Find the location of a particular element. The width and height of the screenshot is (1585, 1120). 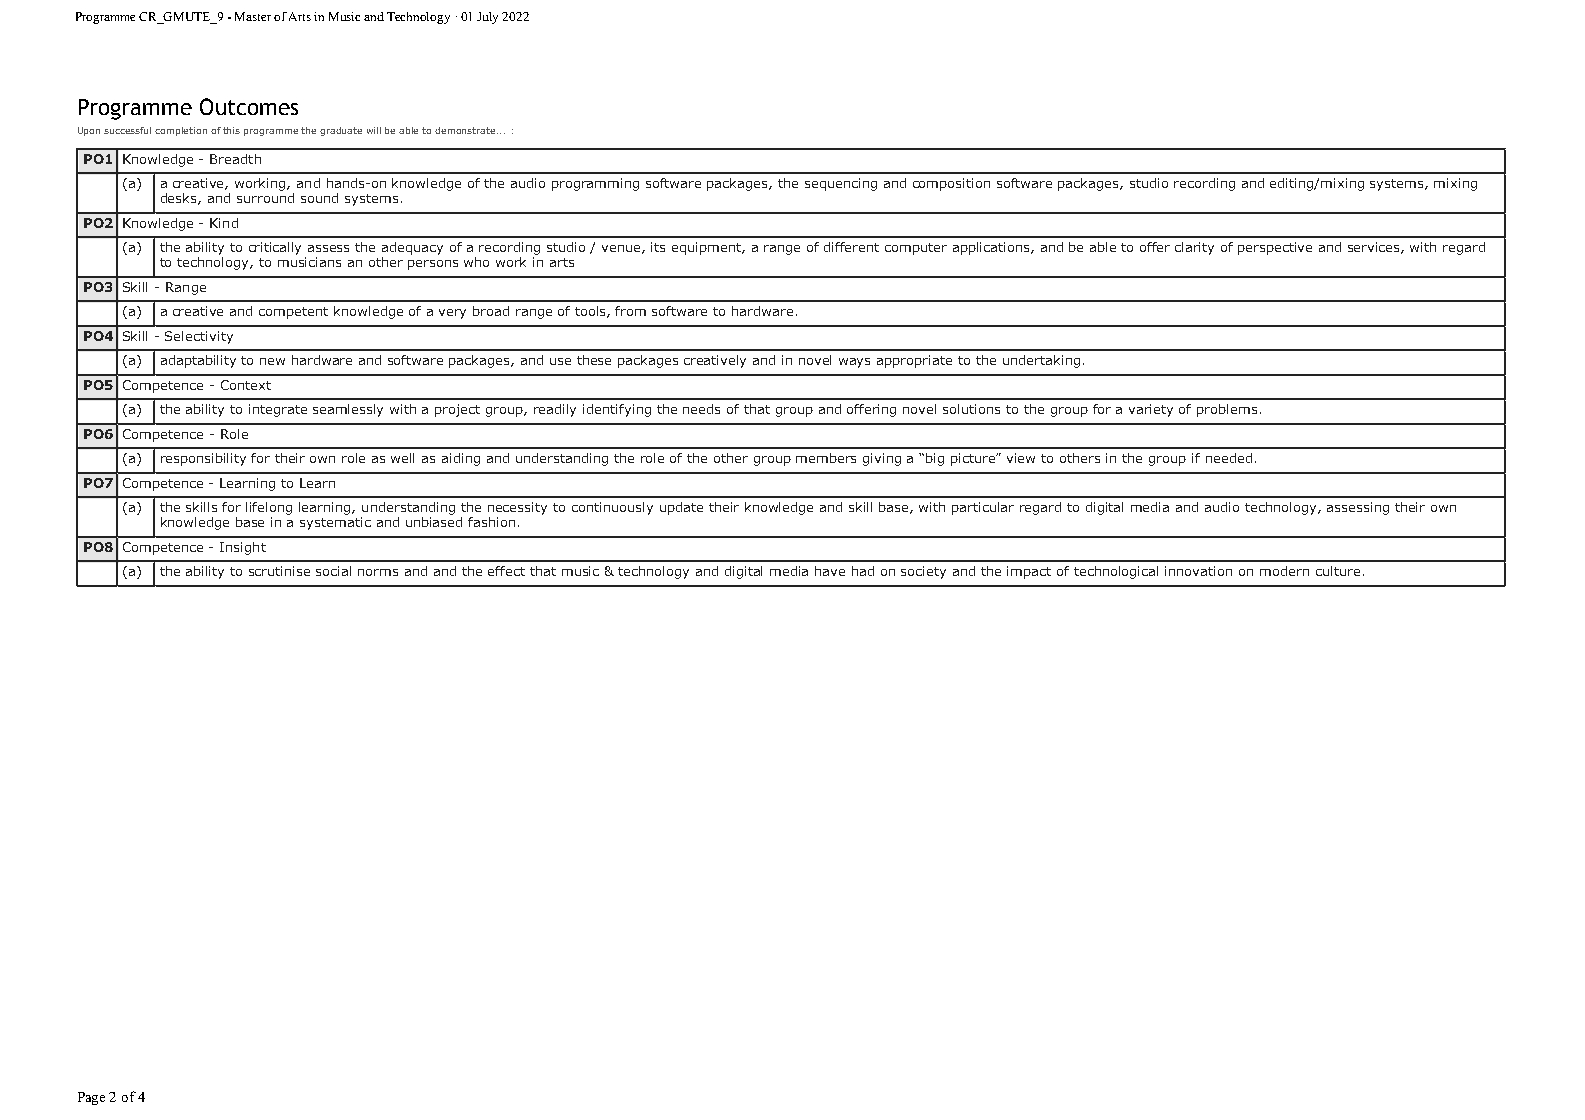

composition is located at coordinates (951, 184).
